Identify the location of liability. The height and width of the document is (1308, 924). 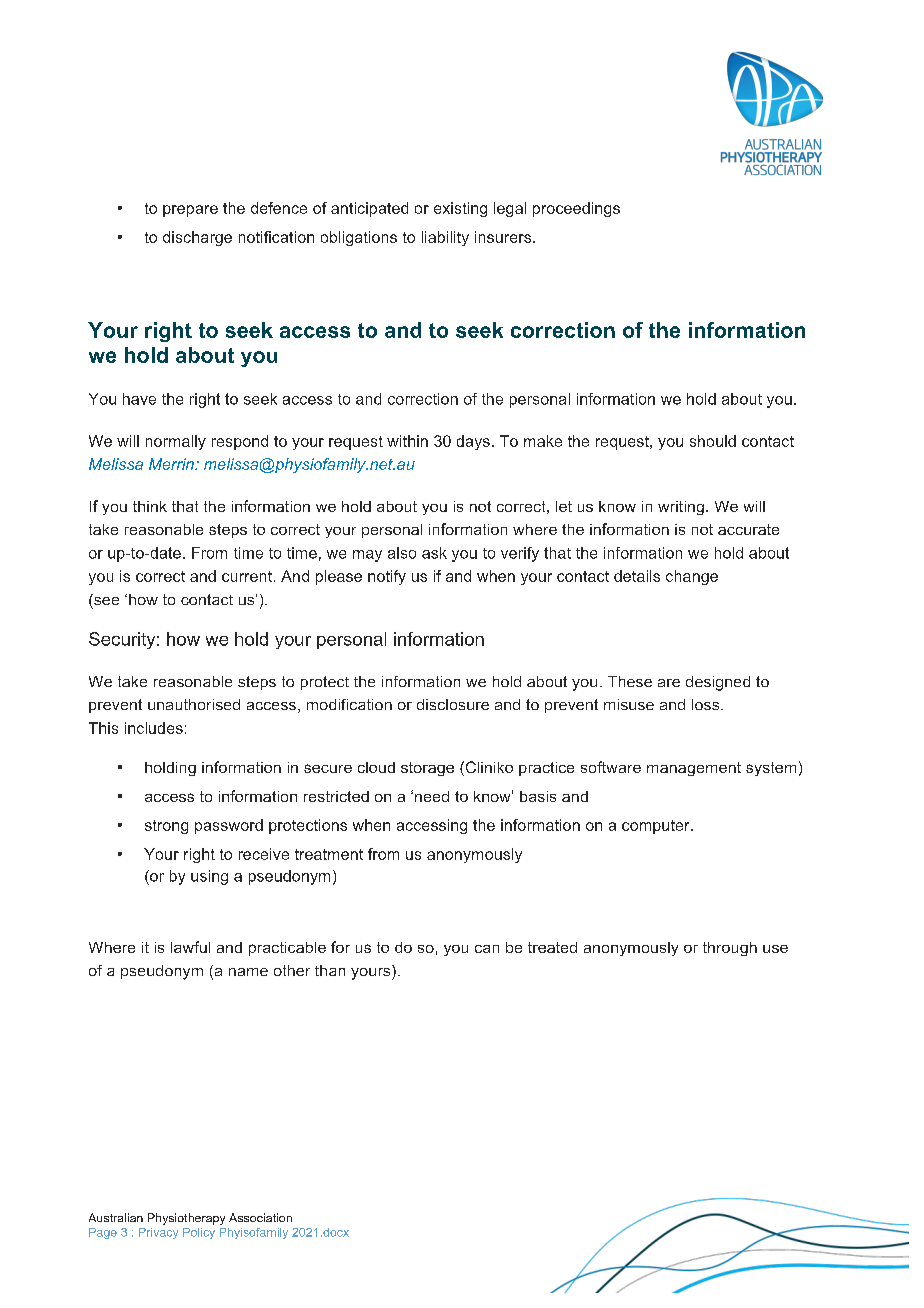
(445, 238).
